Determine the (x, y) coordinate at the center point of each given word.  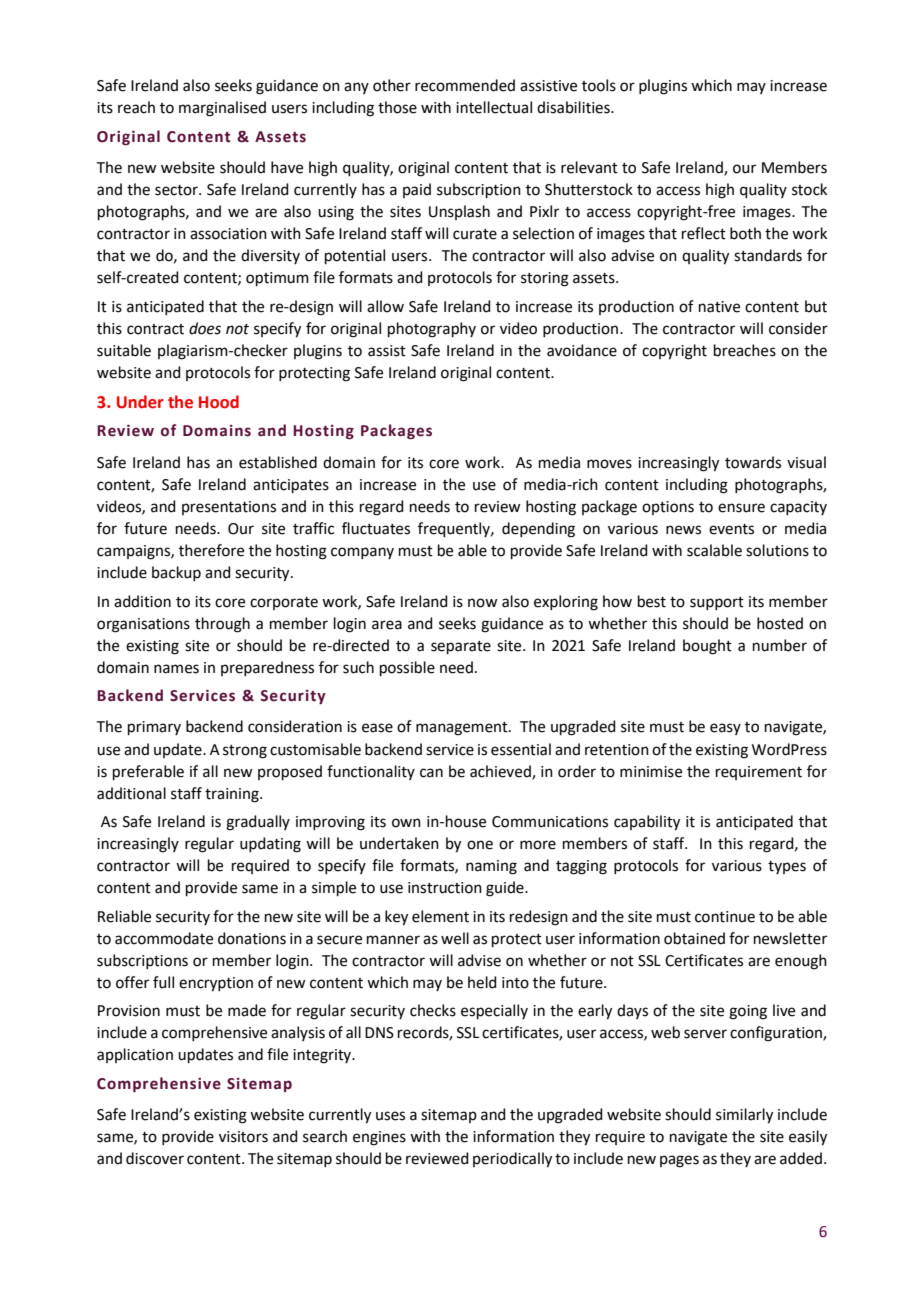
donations (252, 938)
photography (432, 330)
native (719, 307)
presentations (229, 508)
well (455, 938)
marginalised (222, 109)
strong (245, 752)
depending (538, 530)
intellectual (494, 107)
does (205, 328)
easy (725, 729)
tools (599, 85)
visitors (243, 1137)
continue (725, 917)
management (463, 729)
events (731, 529)
